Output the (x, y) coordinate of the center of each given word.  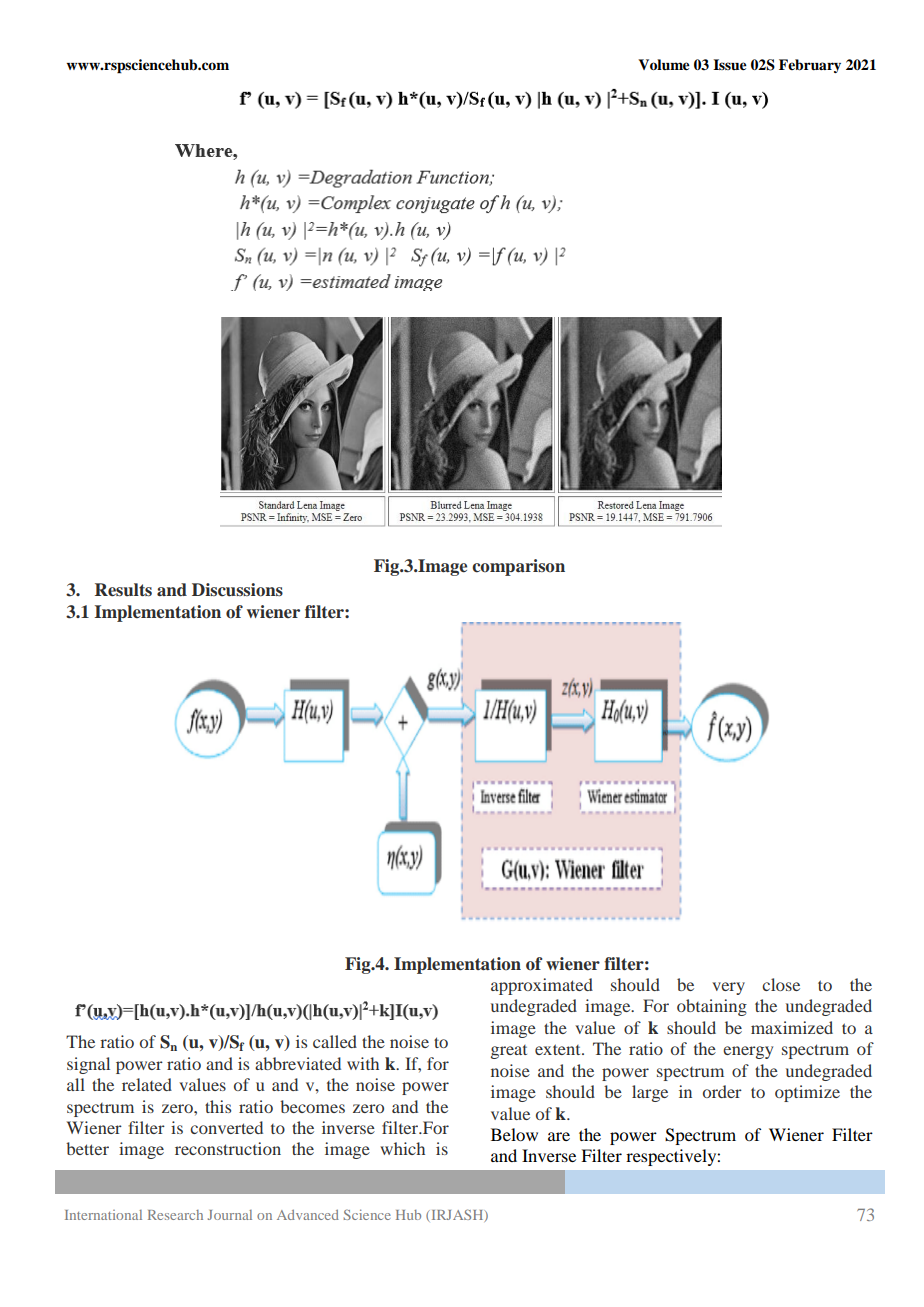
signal (88, 1065)
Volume (664, 65)
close (781, 984)
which (402, 1148)
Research (175, 1215)
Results (123, 590)
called (335, 1041)
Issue (730, 64)
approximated (542, 986)
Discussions (237, 590)
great (509, 1052)
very (728, 988)
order (722, 1091)
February (810, 66)
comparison (518, 567)
